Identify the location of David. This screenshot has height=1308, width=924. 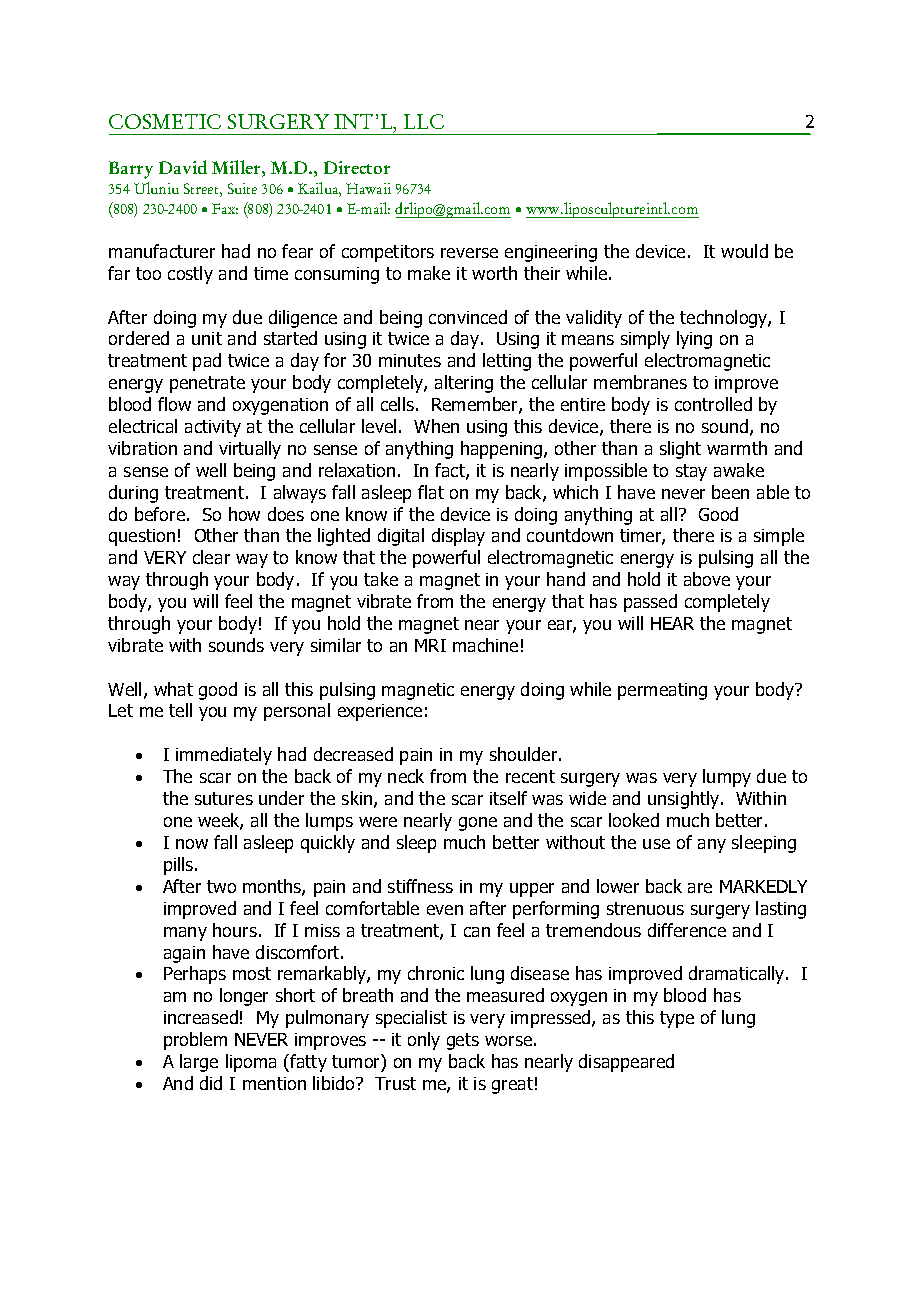
(183, 167).
